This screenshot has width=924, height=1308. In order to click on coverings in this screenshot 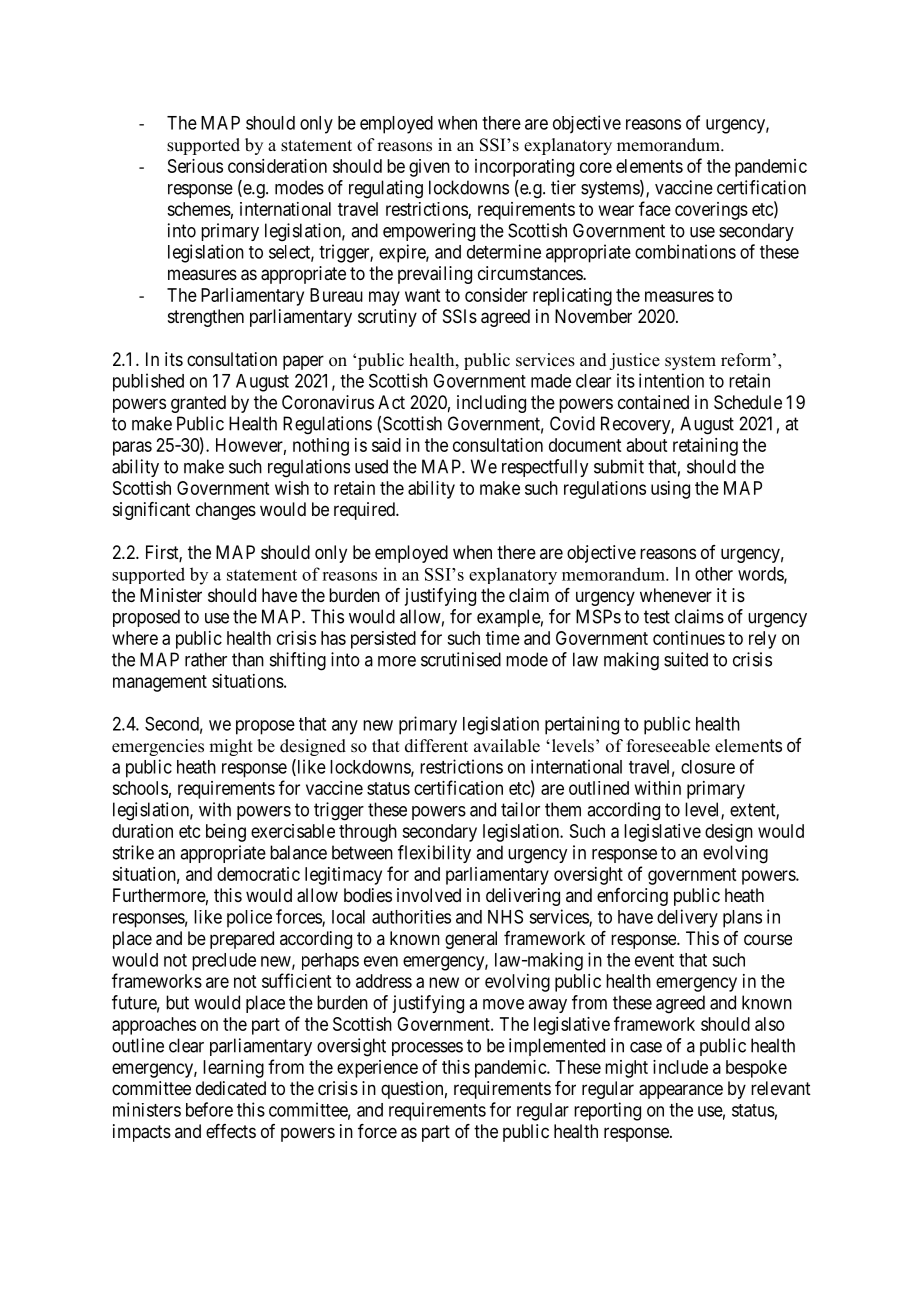, I will do `click(711, 211)`.
